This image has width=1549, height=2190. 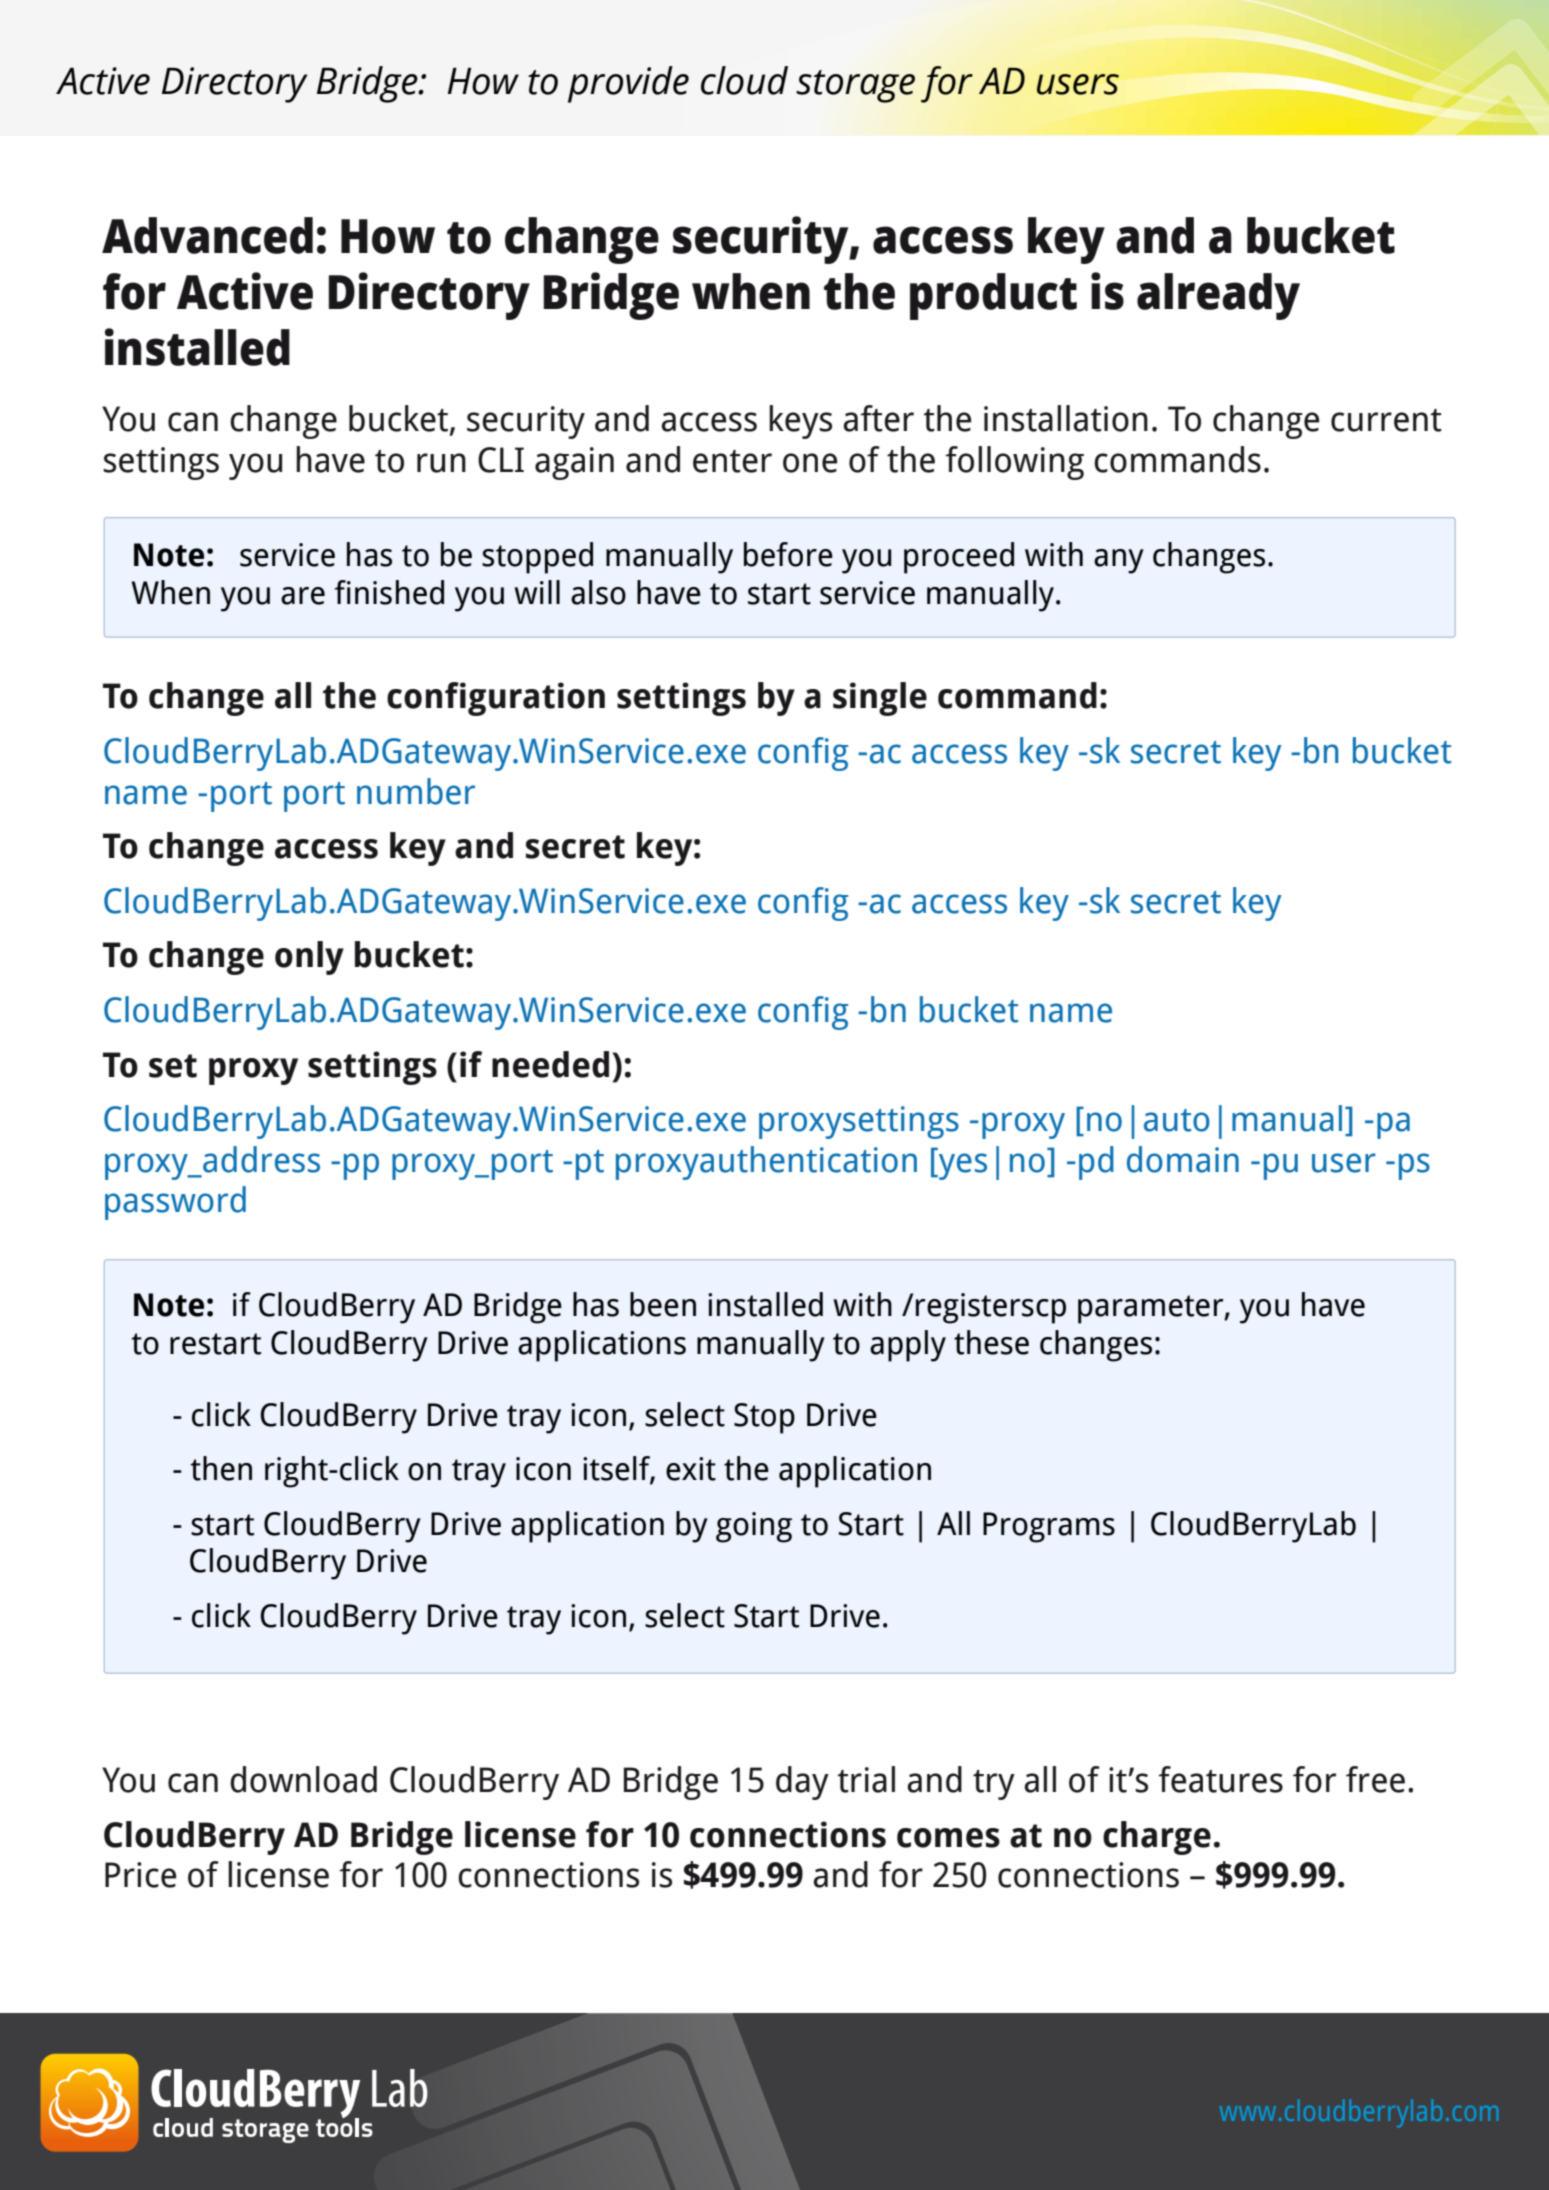 I want to click on Programs, so click(x=1049, y=1527).
